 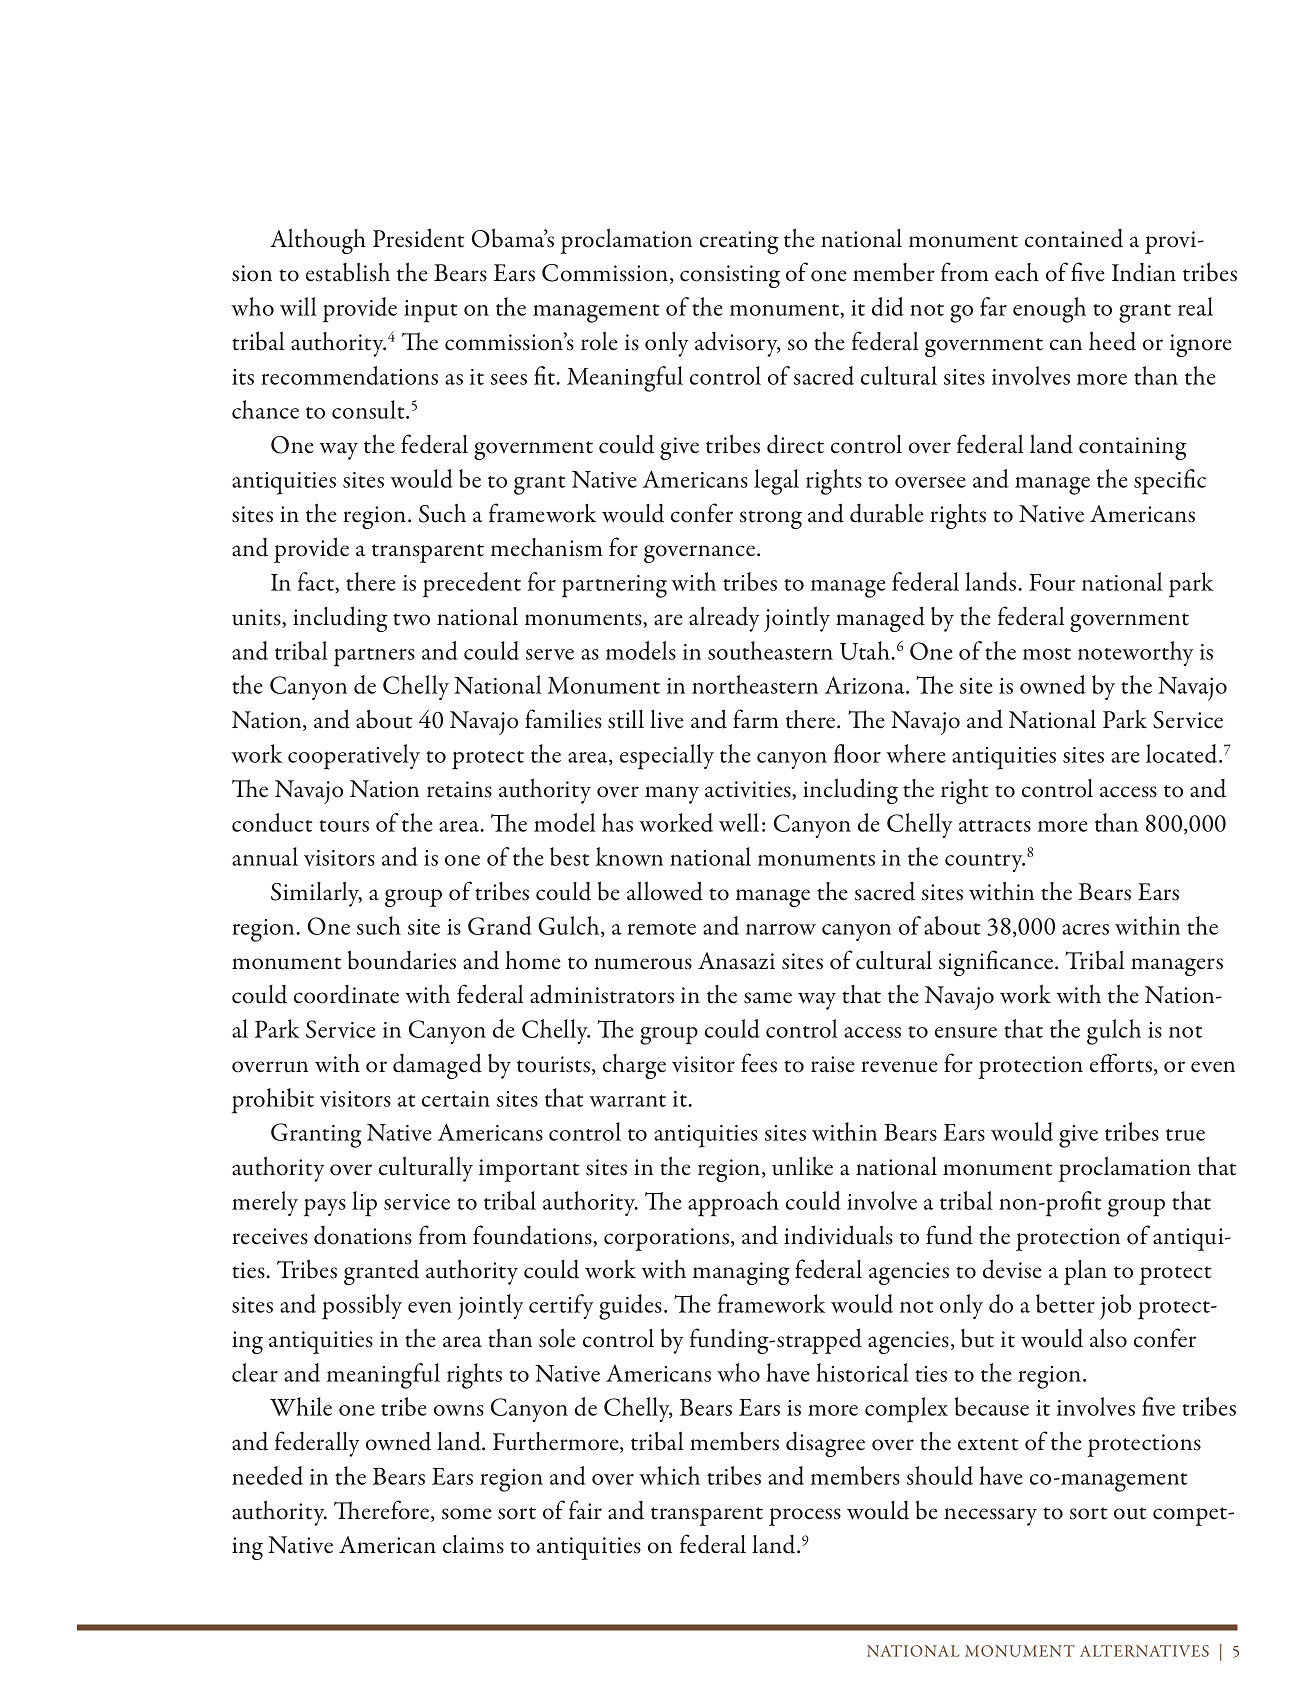 I want to click on lip, so click(x=364, y=1204).
